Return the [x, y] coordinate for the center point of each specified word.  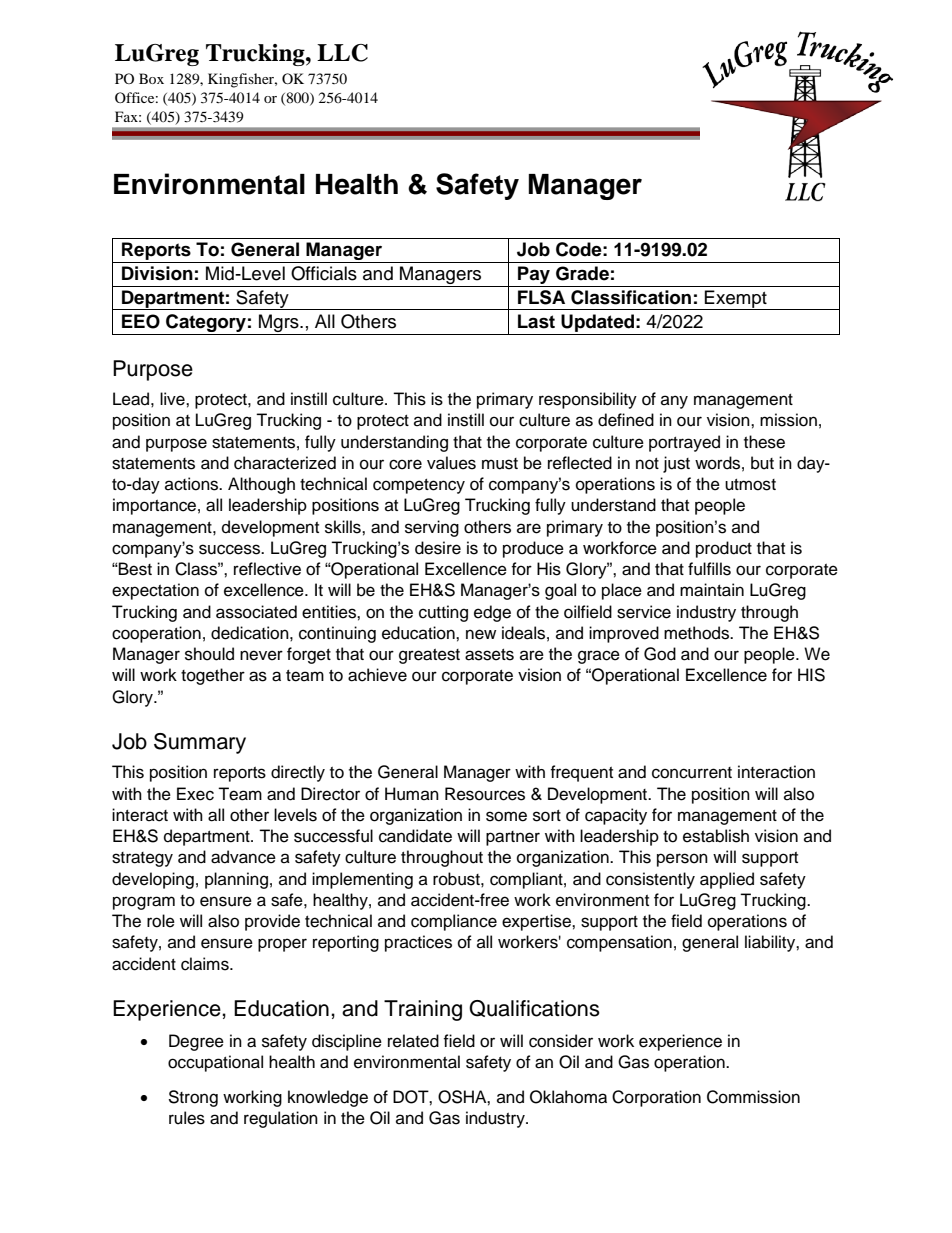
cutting [443, 613]
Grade [582, 273]
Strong [193, 1098]
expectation [155, 591]
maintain [712, 590]
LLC [342, 53]
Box [151, 78]
